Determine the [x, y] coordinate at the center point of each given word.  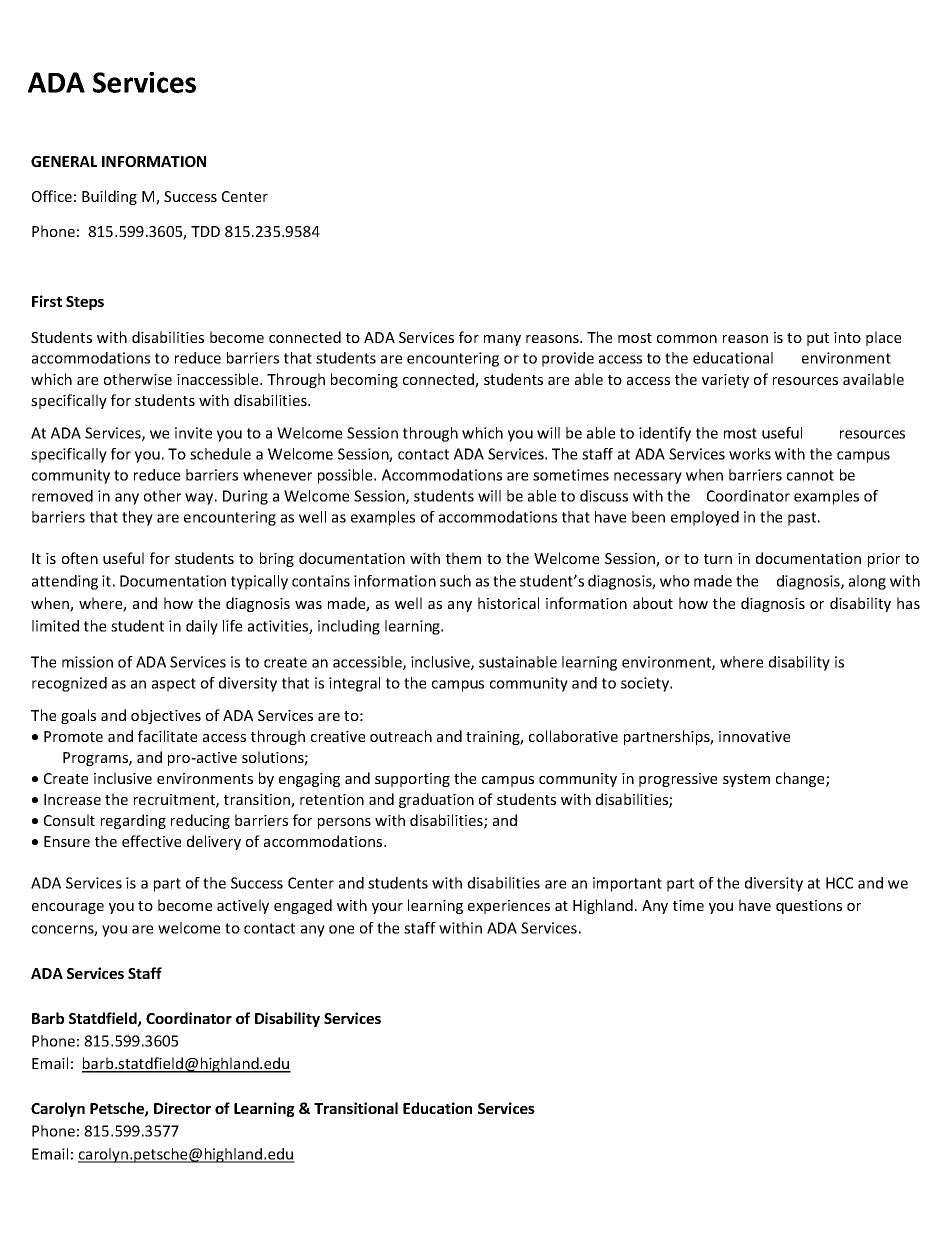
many [502, 340]
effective [151, 841]
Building [109, 197]
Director [182, 1108]
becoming [364, 380]
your [387, 908]
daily [202, 627]
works [750, 454]
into [847, 337]
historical [508, 603]
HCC [839, 883]
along [867, 582]
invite [193, 433]
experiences [509, 907]
